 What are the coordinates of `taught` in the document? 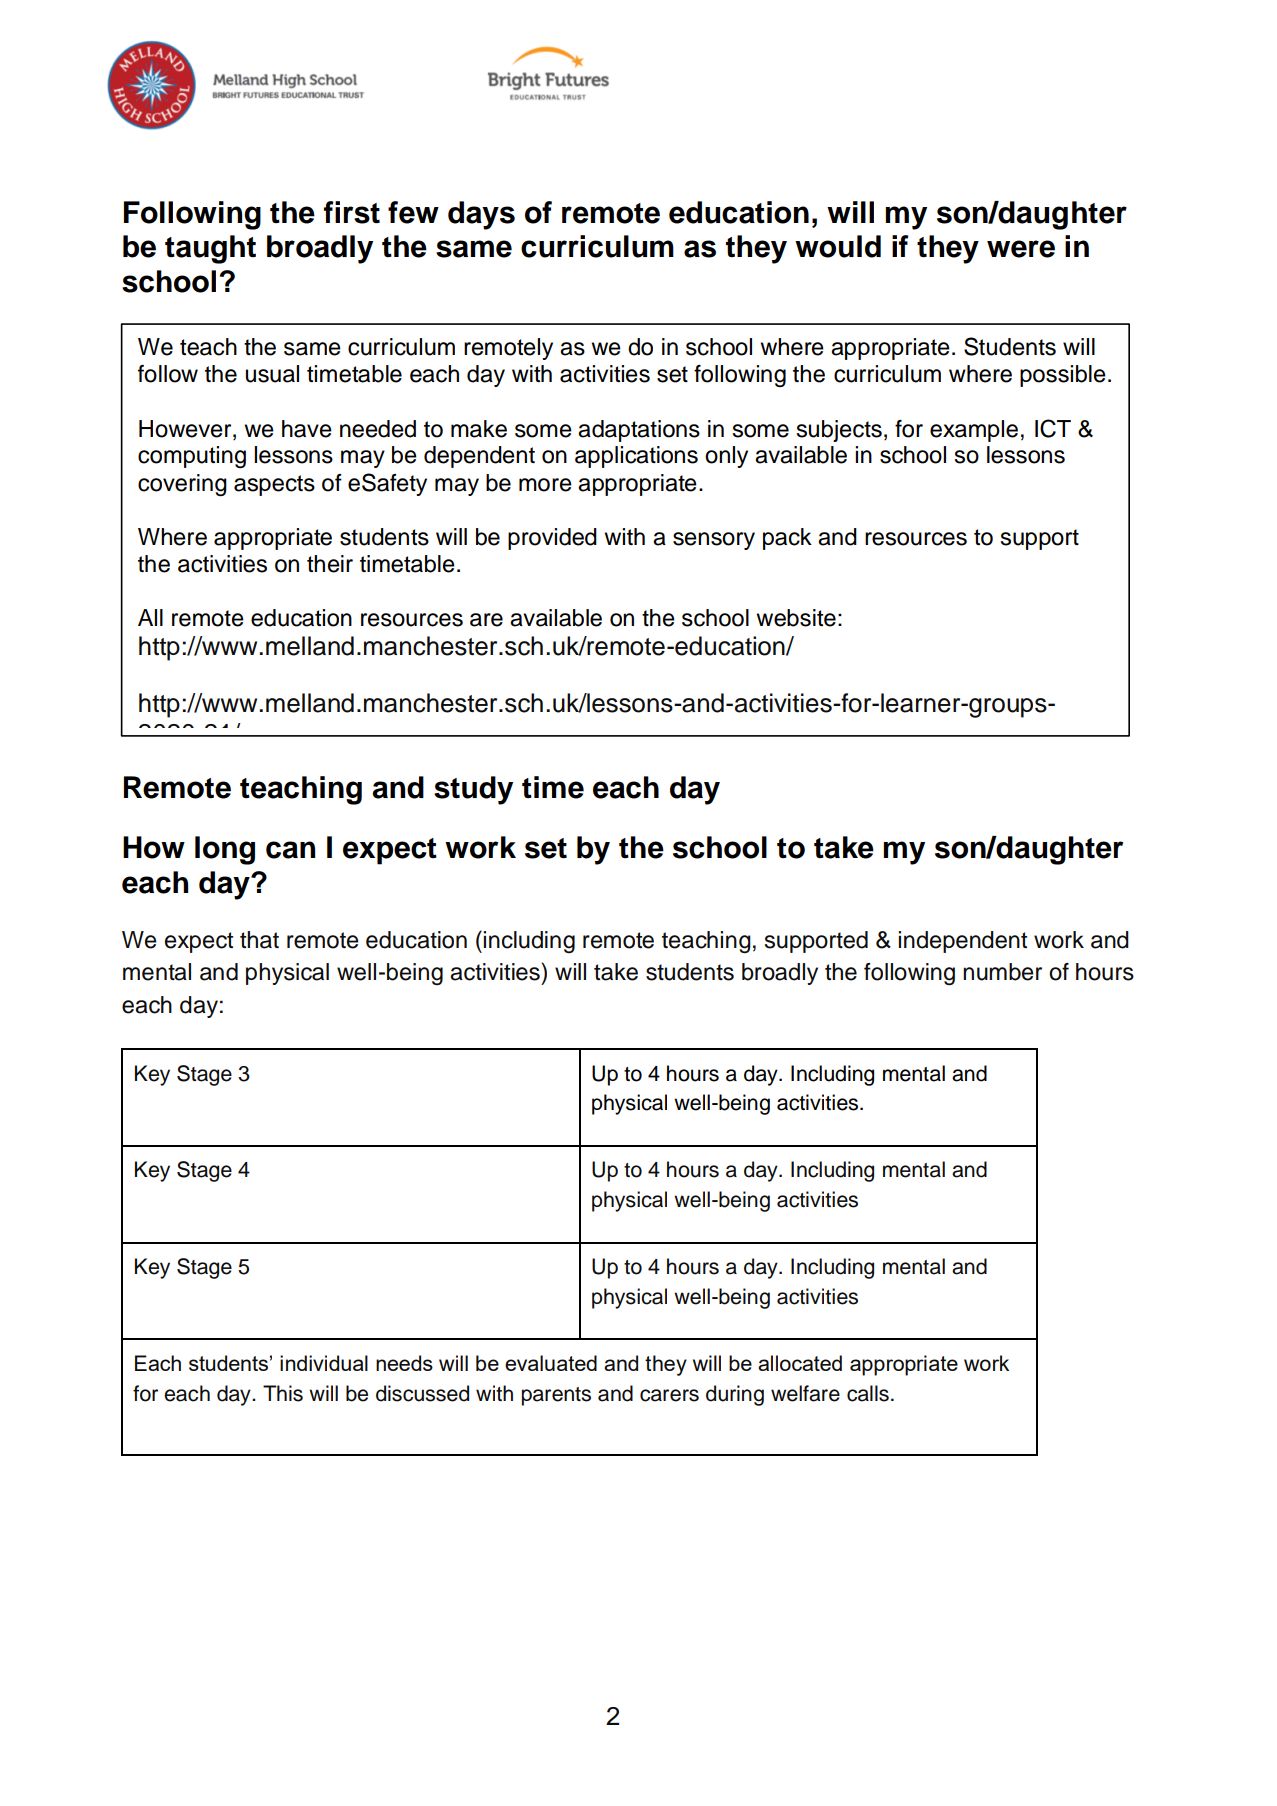 It's located at (210, 249).
